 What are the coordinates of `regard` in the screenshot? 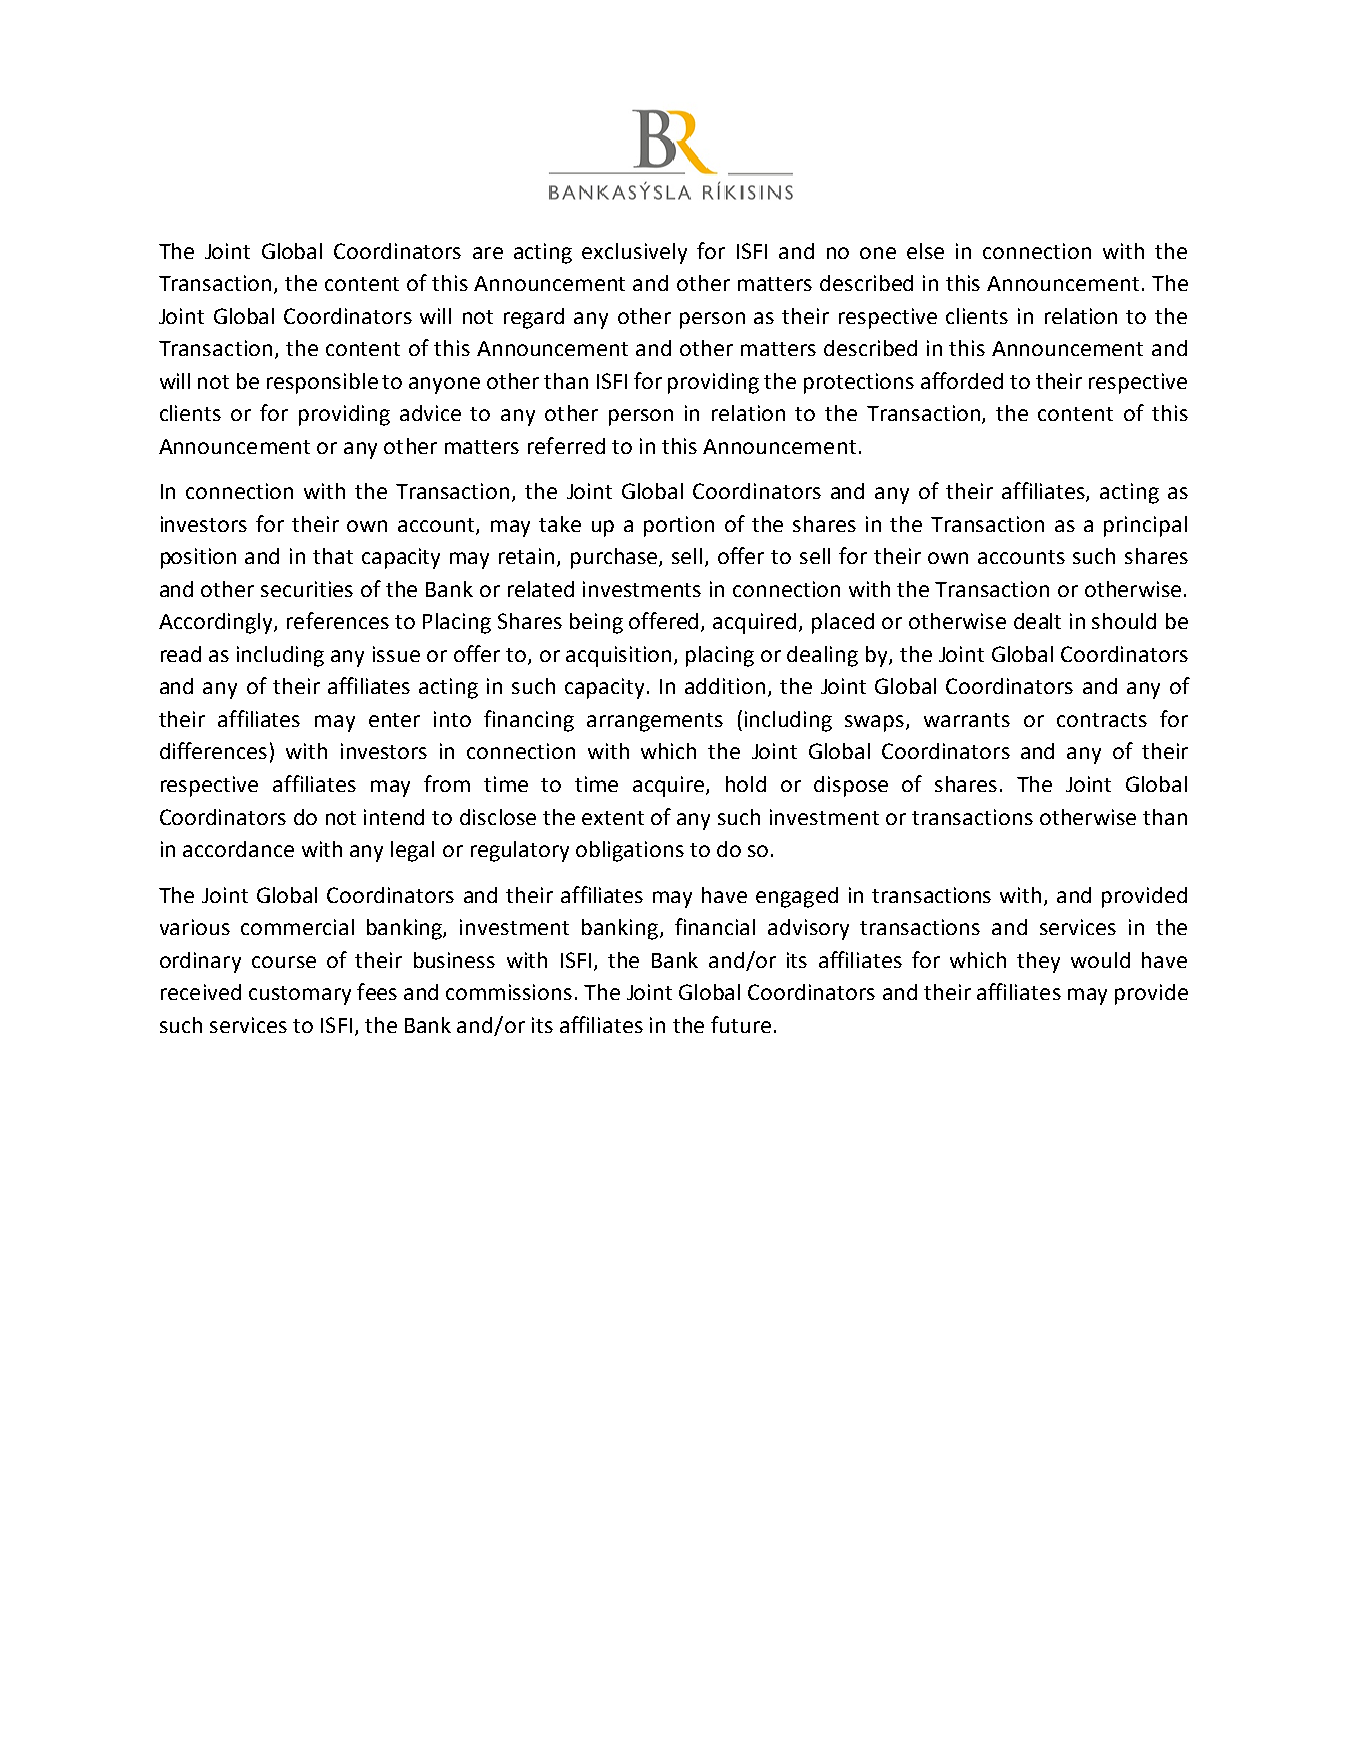 It's located at (534, 318).
